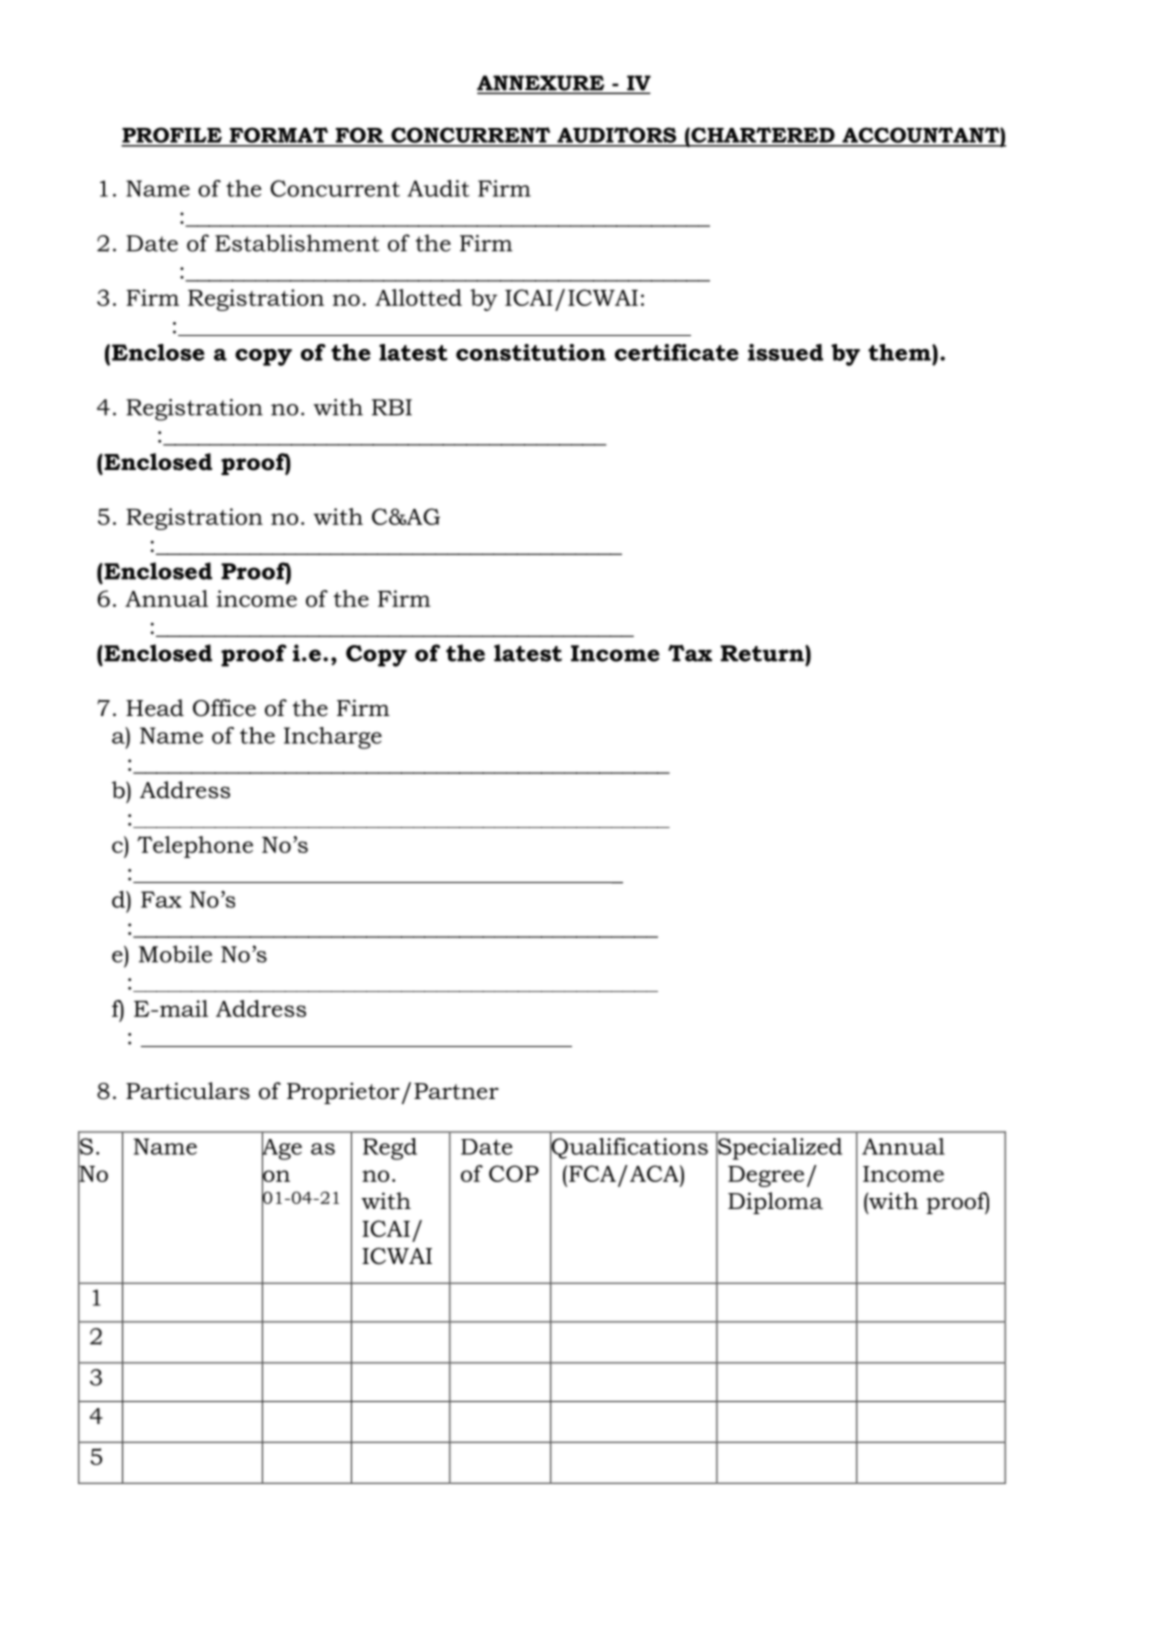  I want to click on Fax, so click(161, 899).
